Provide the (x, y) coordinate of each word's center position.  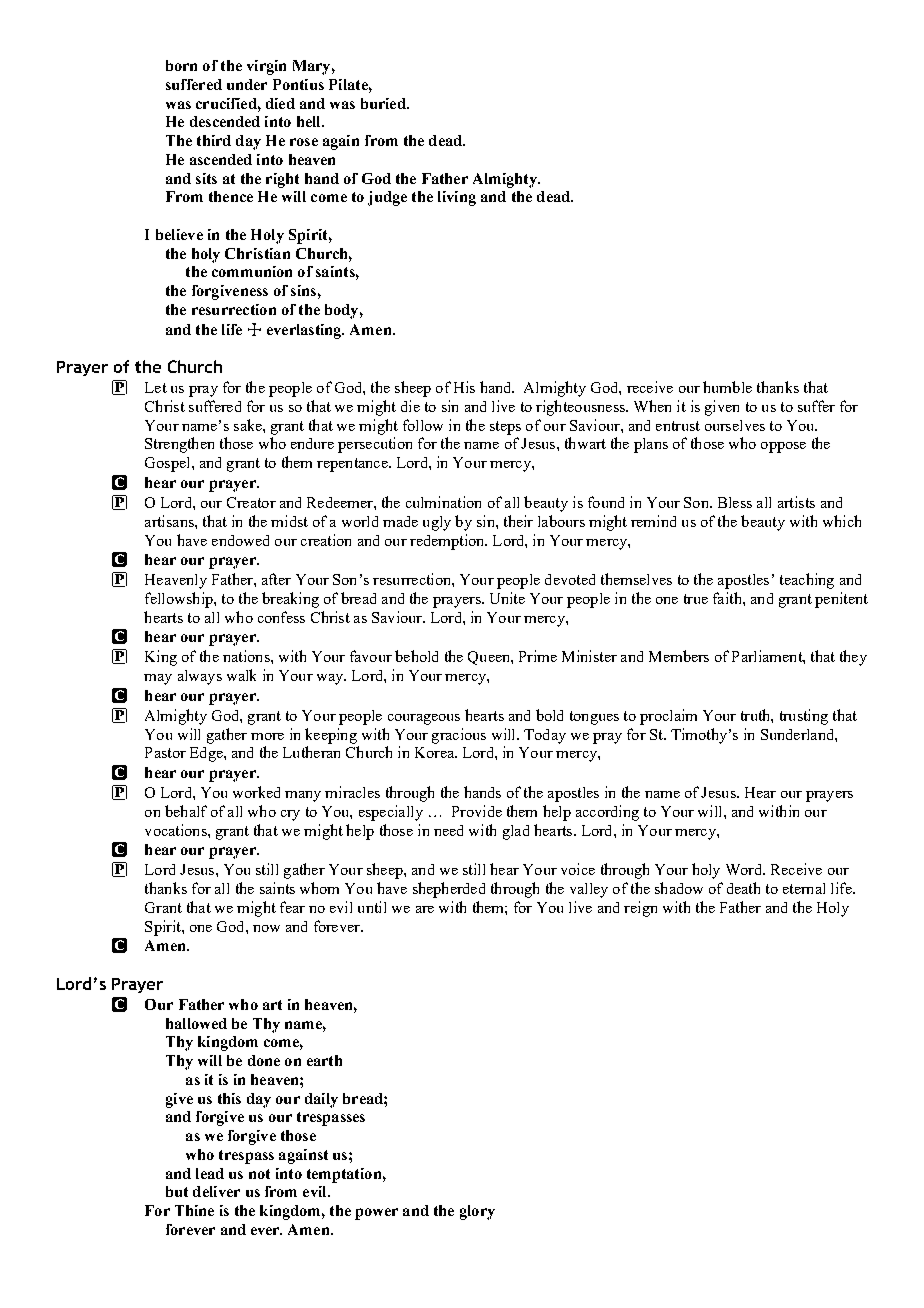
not (259, 1174)
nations (247, 656)
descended (225, 121)
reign (640, 909)
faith (728, 598)
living (457, 198)
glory (477, 1212)
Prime (538, 656)
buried (384, 103)
